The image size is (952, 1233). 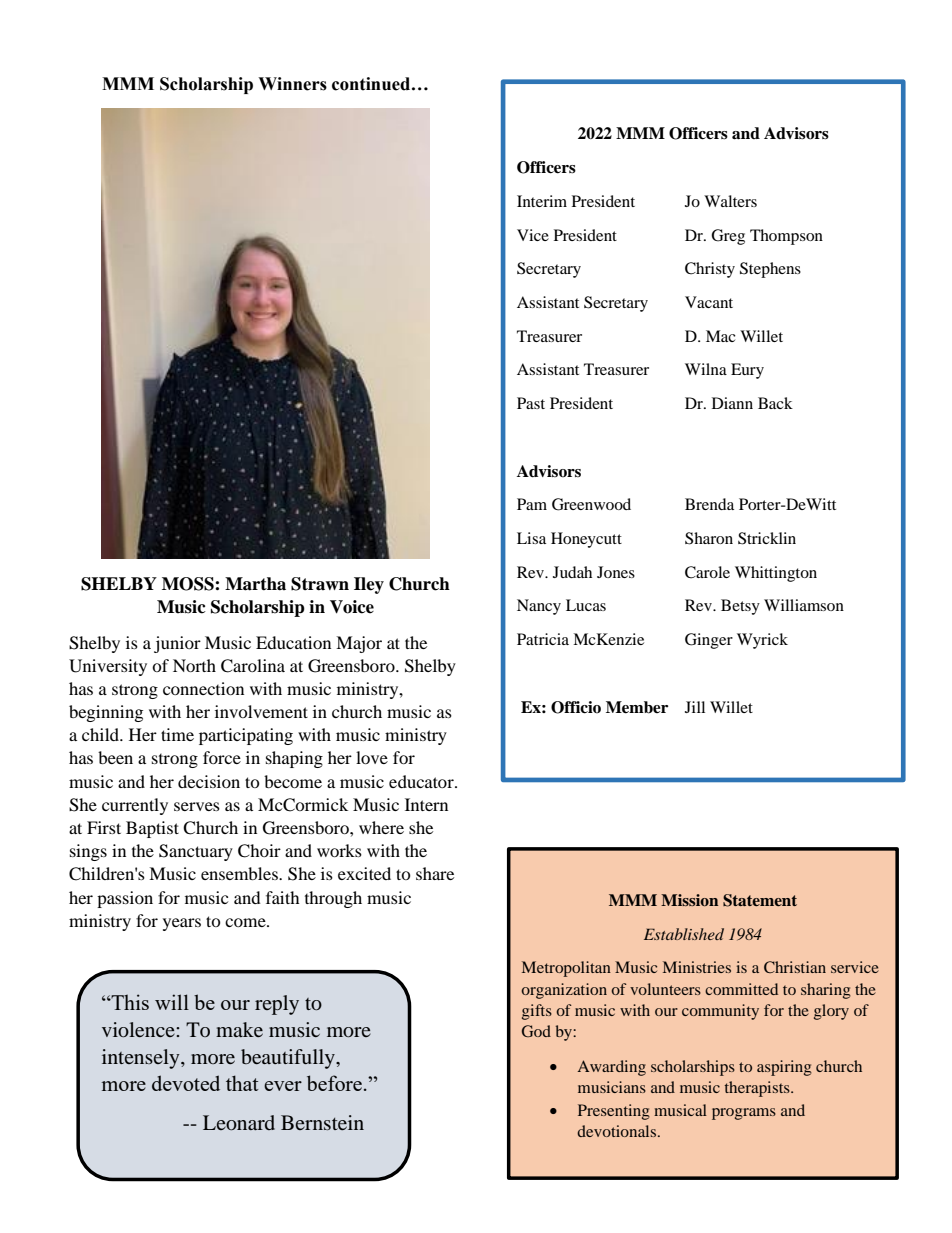 What do you see at coordinates (730, 201) in the screenshot?
I see `Walters` at bounding box center [730, 201].
